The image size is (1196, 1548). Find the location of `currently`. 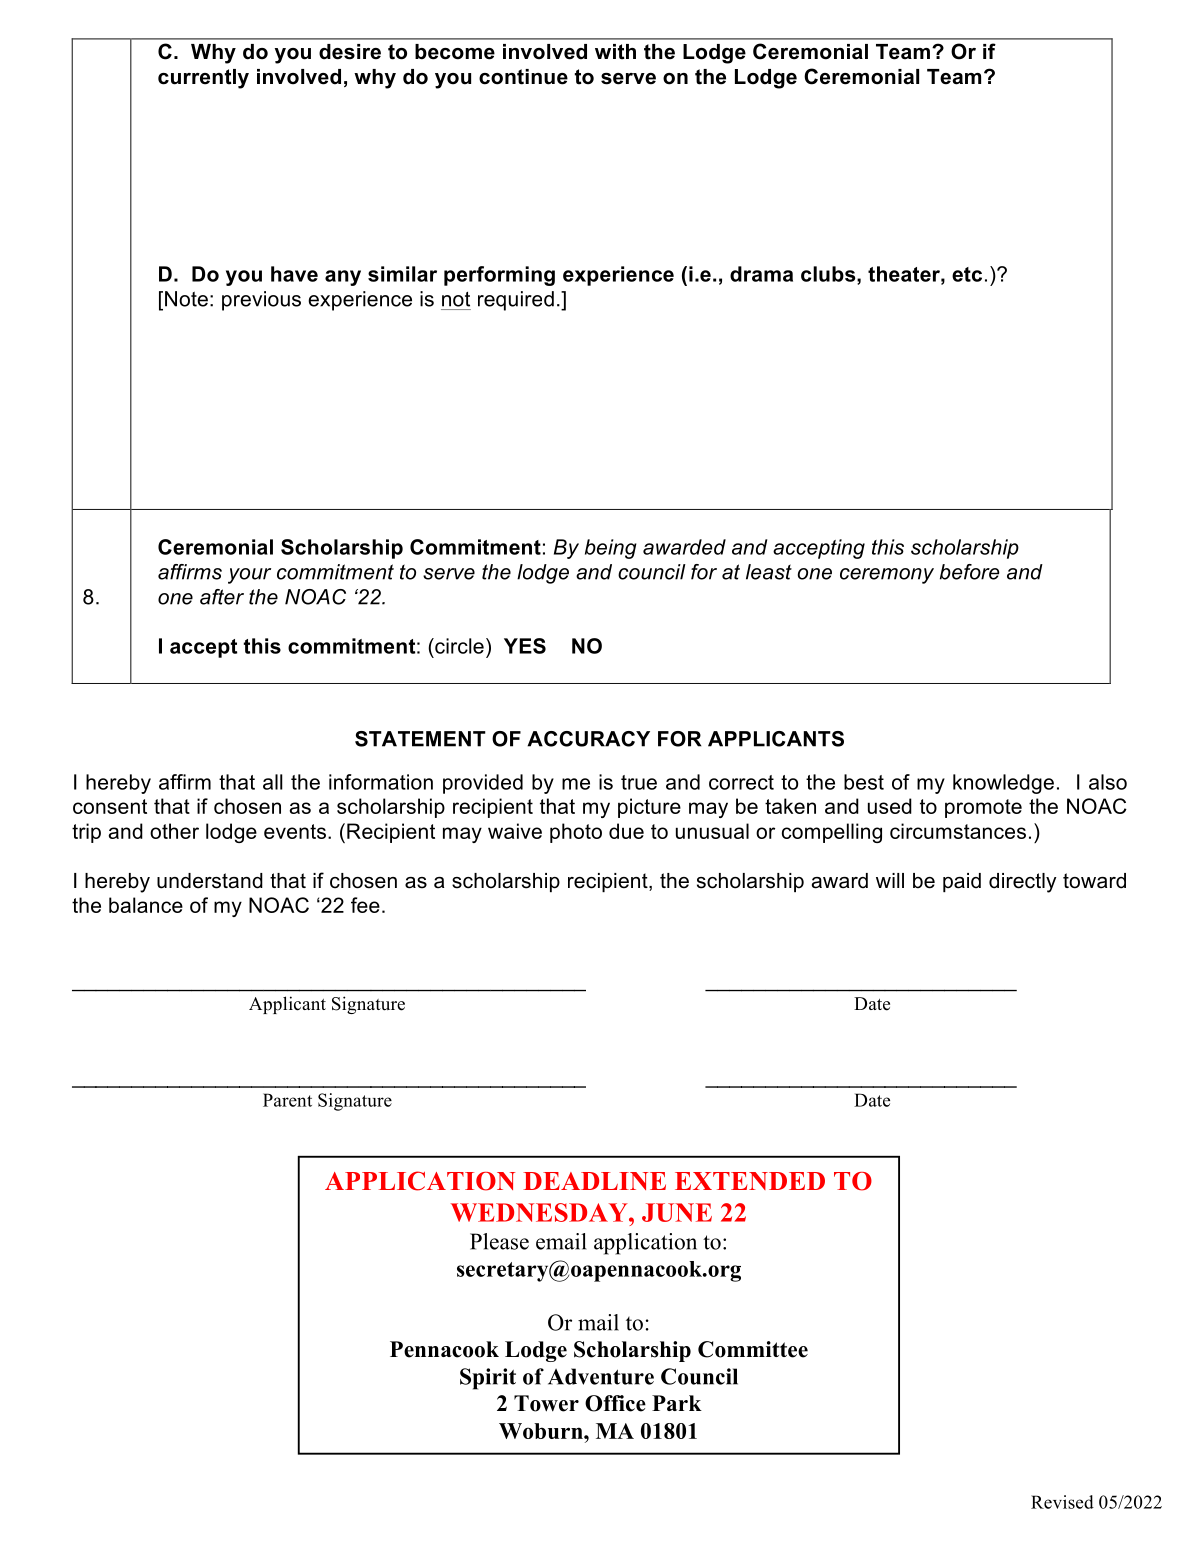

currently is located at coordinates (203, 79).
